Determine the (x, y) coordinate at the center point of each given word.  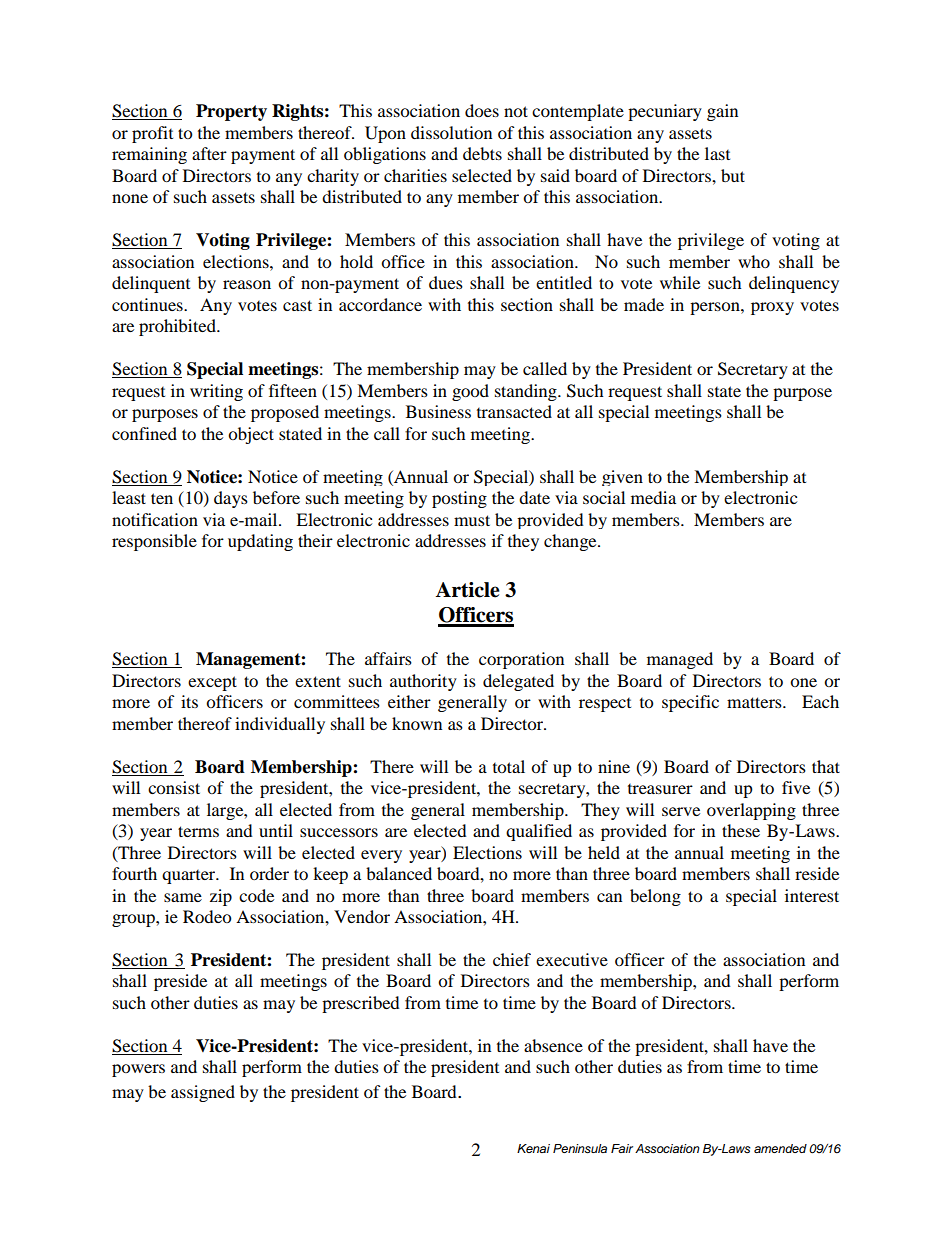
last (717, 153)
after (209, 153)
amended (780, 1148)
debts (482, 153)
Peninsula (580, 1149)
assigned (203, 1093)
